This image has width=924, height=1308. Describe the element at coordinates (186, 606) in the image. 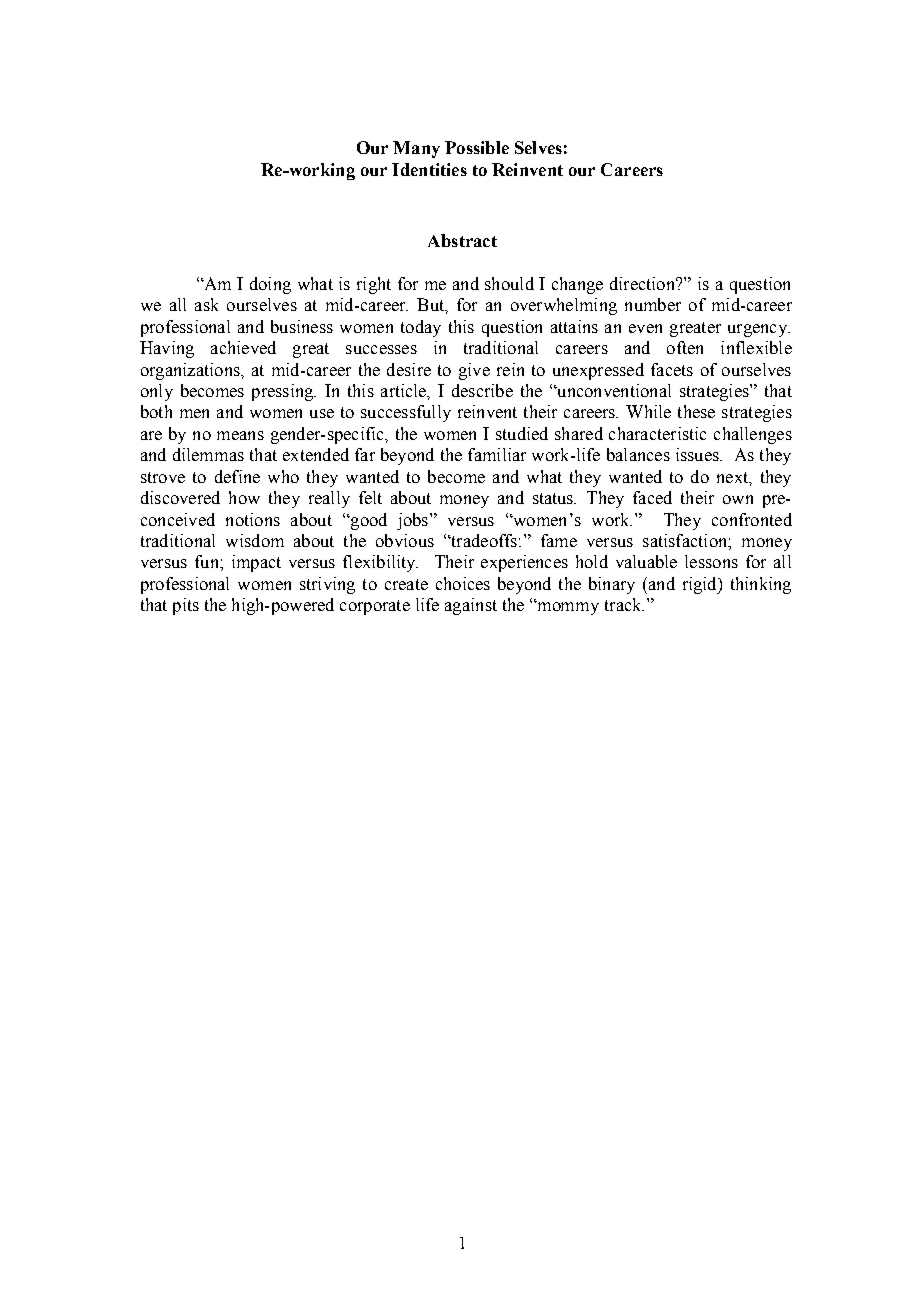

I see `pits` at that location.
